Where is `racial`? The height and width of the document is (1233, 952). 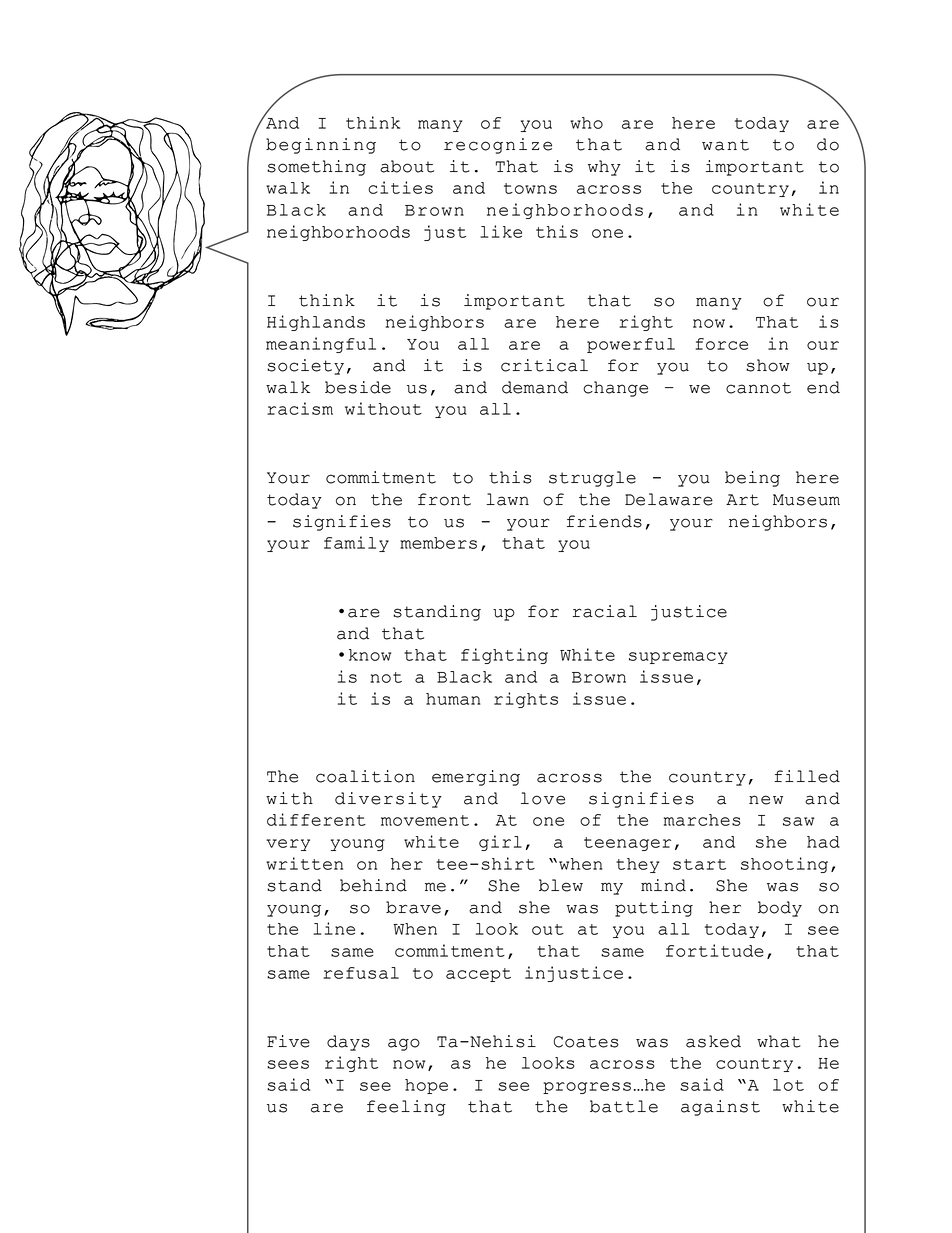 racial is located at coordinates (605, 611).
